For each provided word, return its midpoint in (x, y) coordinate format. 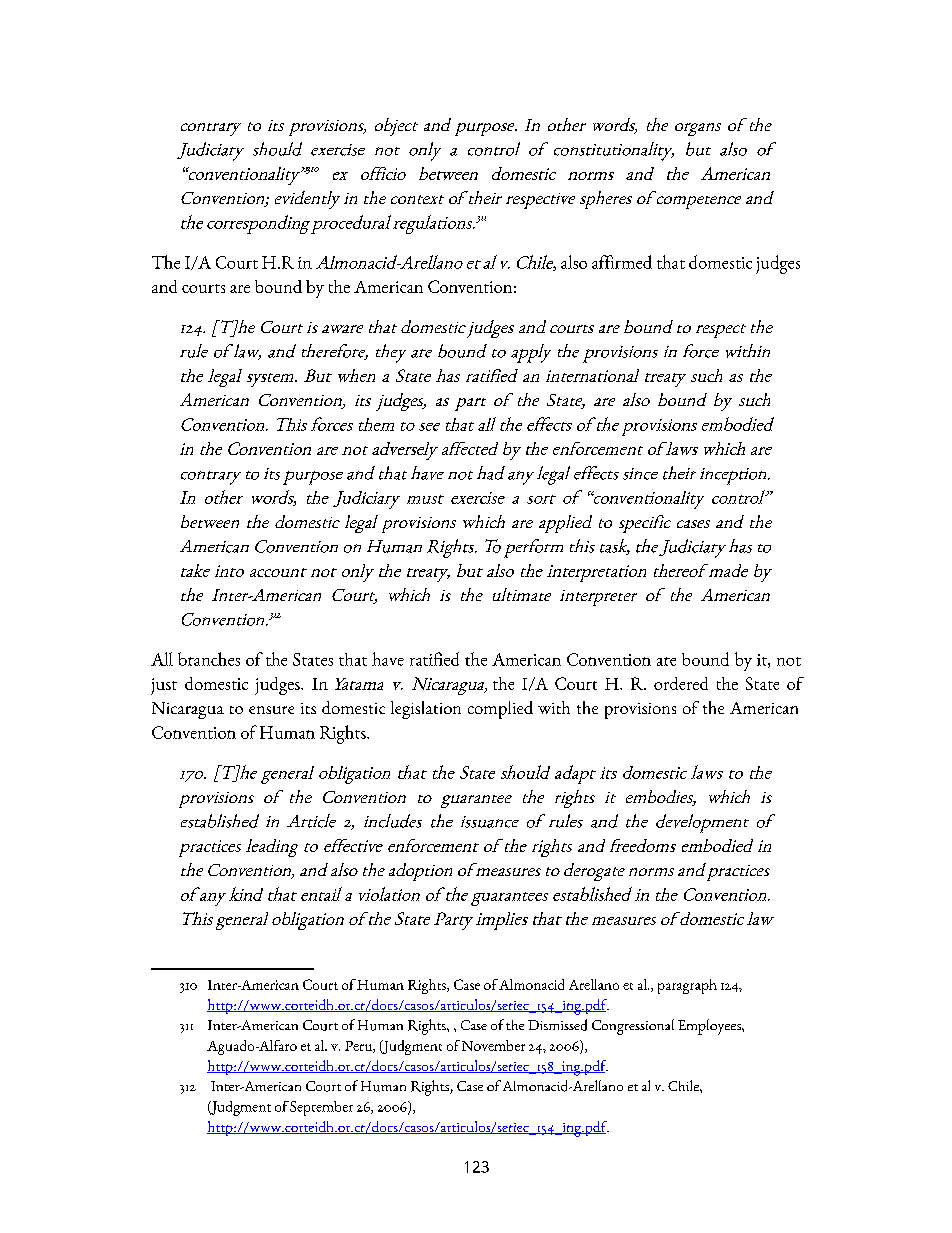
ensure (271, 710)
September (321, 1108)
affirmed (622, 262)
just (164, 686)
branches (209, 659)
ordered (681, 683)
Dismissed (557, 1025)
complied (500, 710)
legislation (426, 710)
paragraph (687, 986)
